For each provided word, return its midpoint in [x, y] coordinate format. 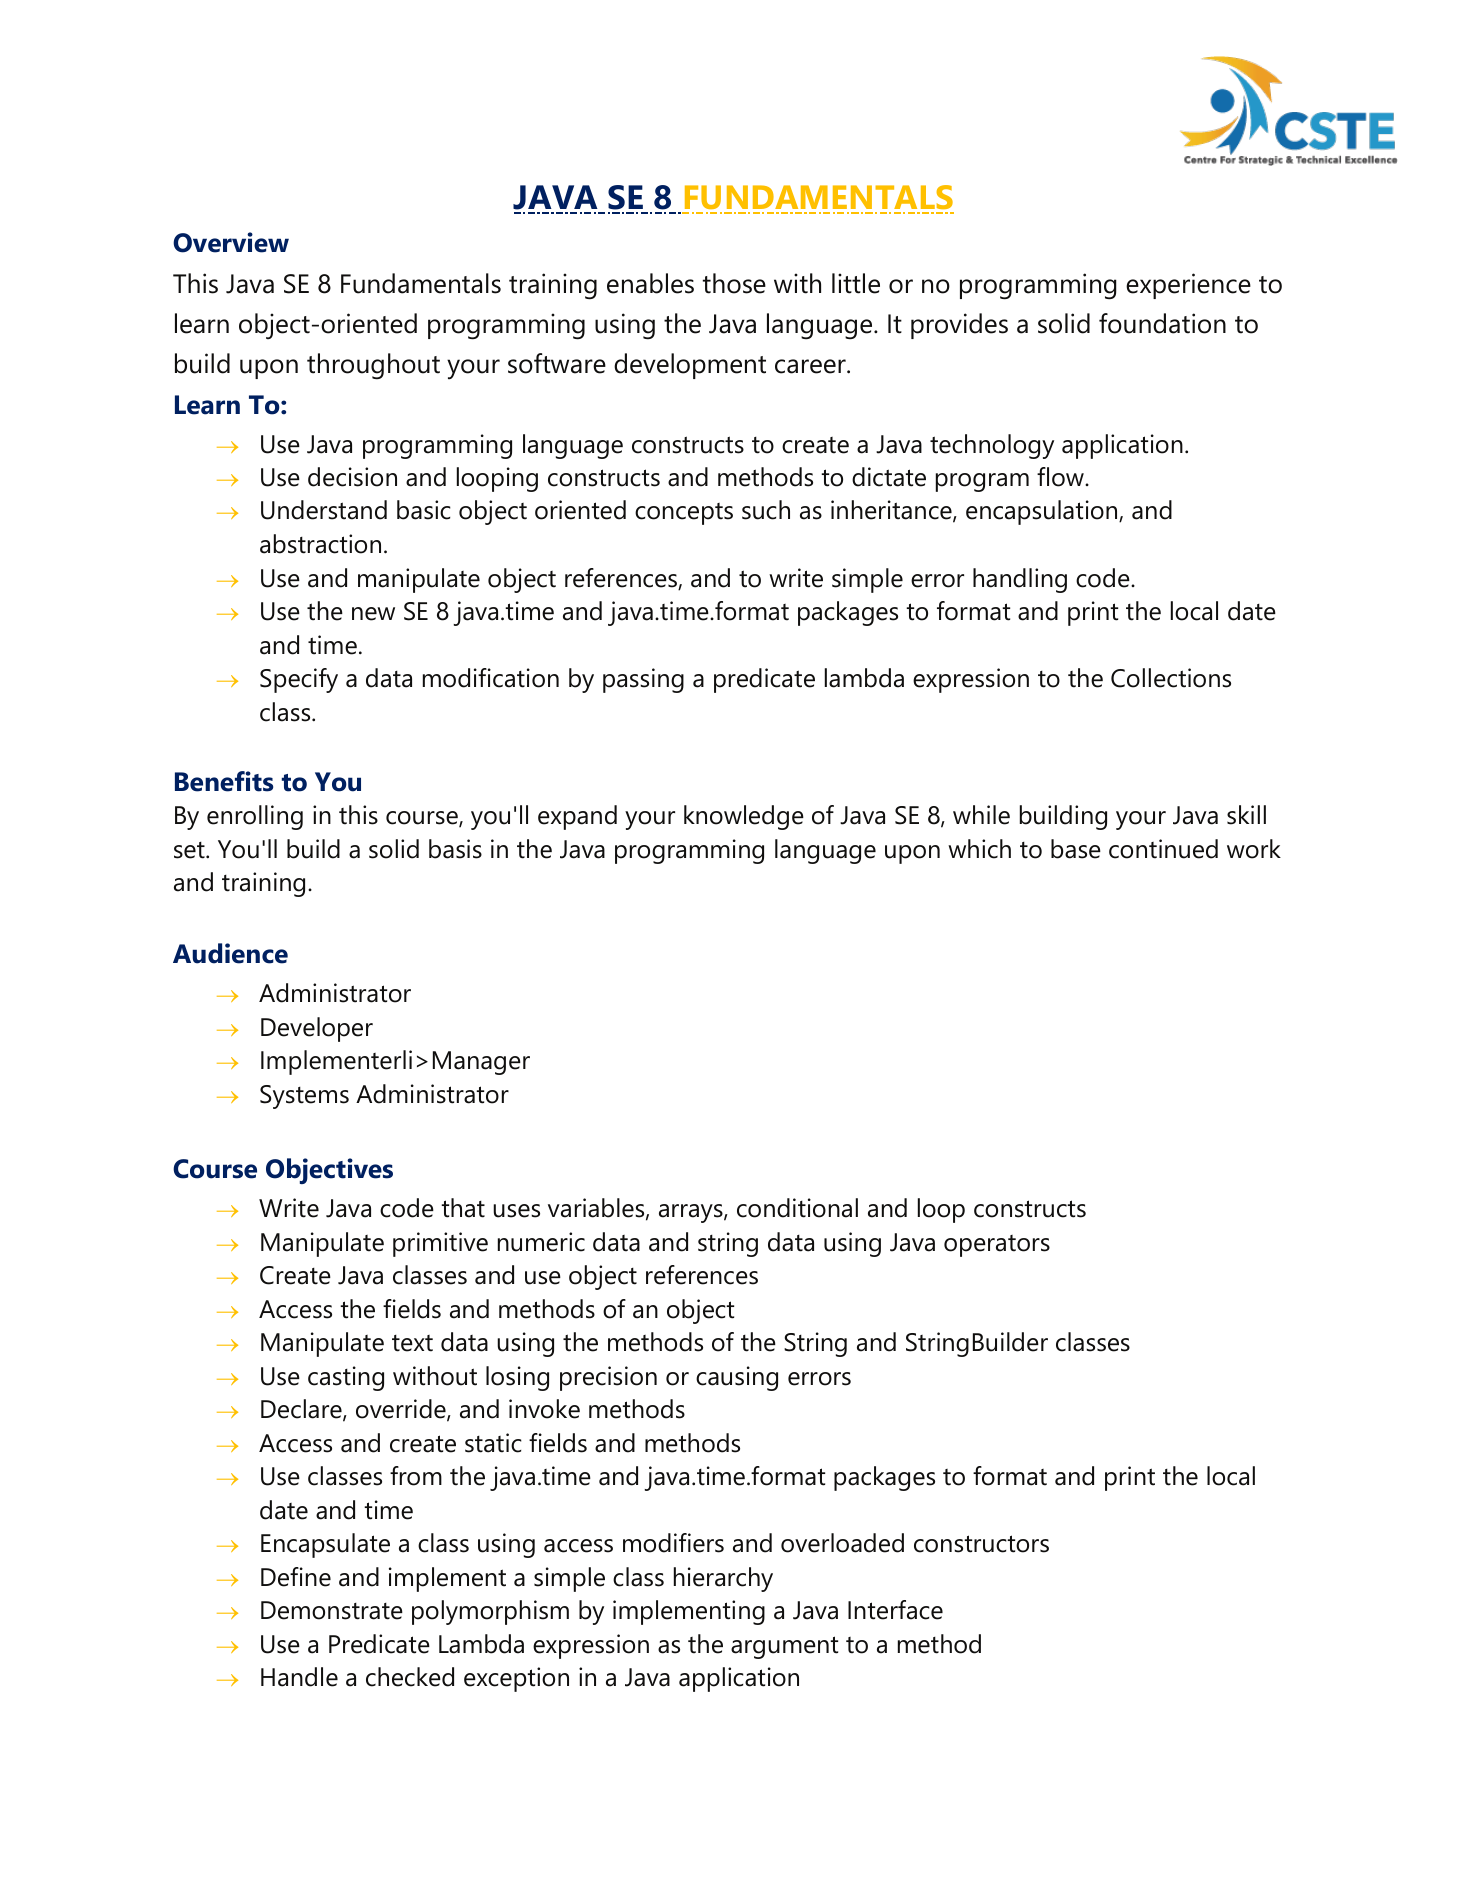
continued [1163, 849]
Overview [231, 242]
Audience [230, 953]
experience [1188, 286]
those [734, 283]
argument [784, 1647]
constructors [981, 1544]
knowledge [744, 817]
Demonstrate [332, 1610]
